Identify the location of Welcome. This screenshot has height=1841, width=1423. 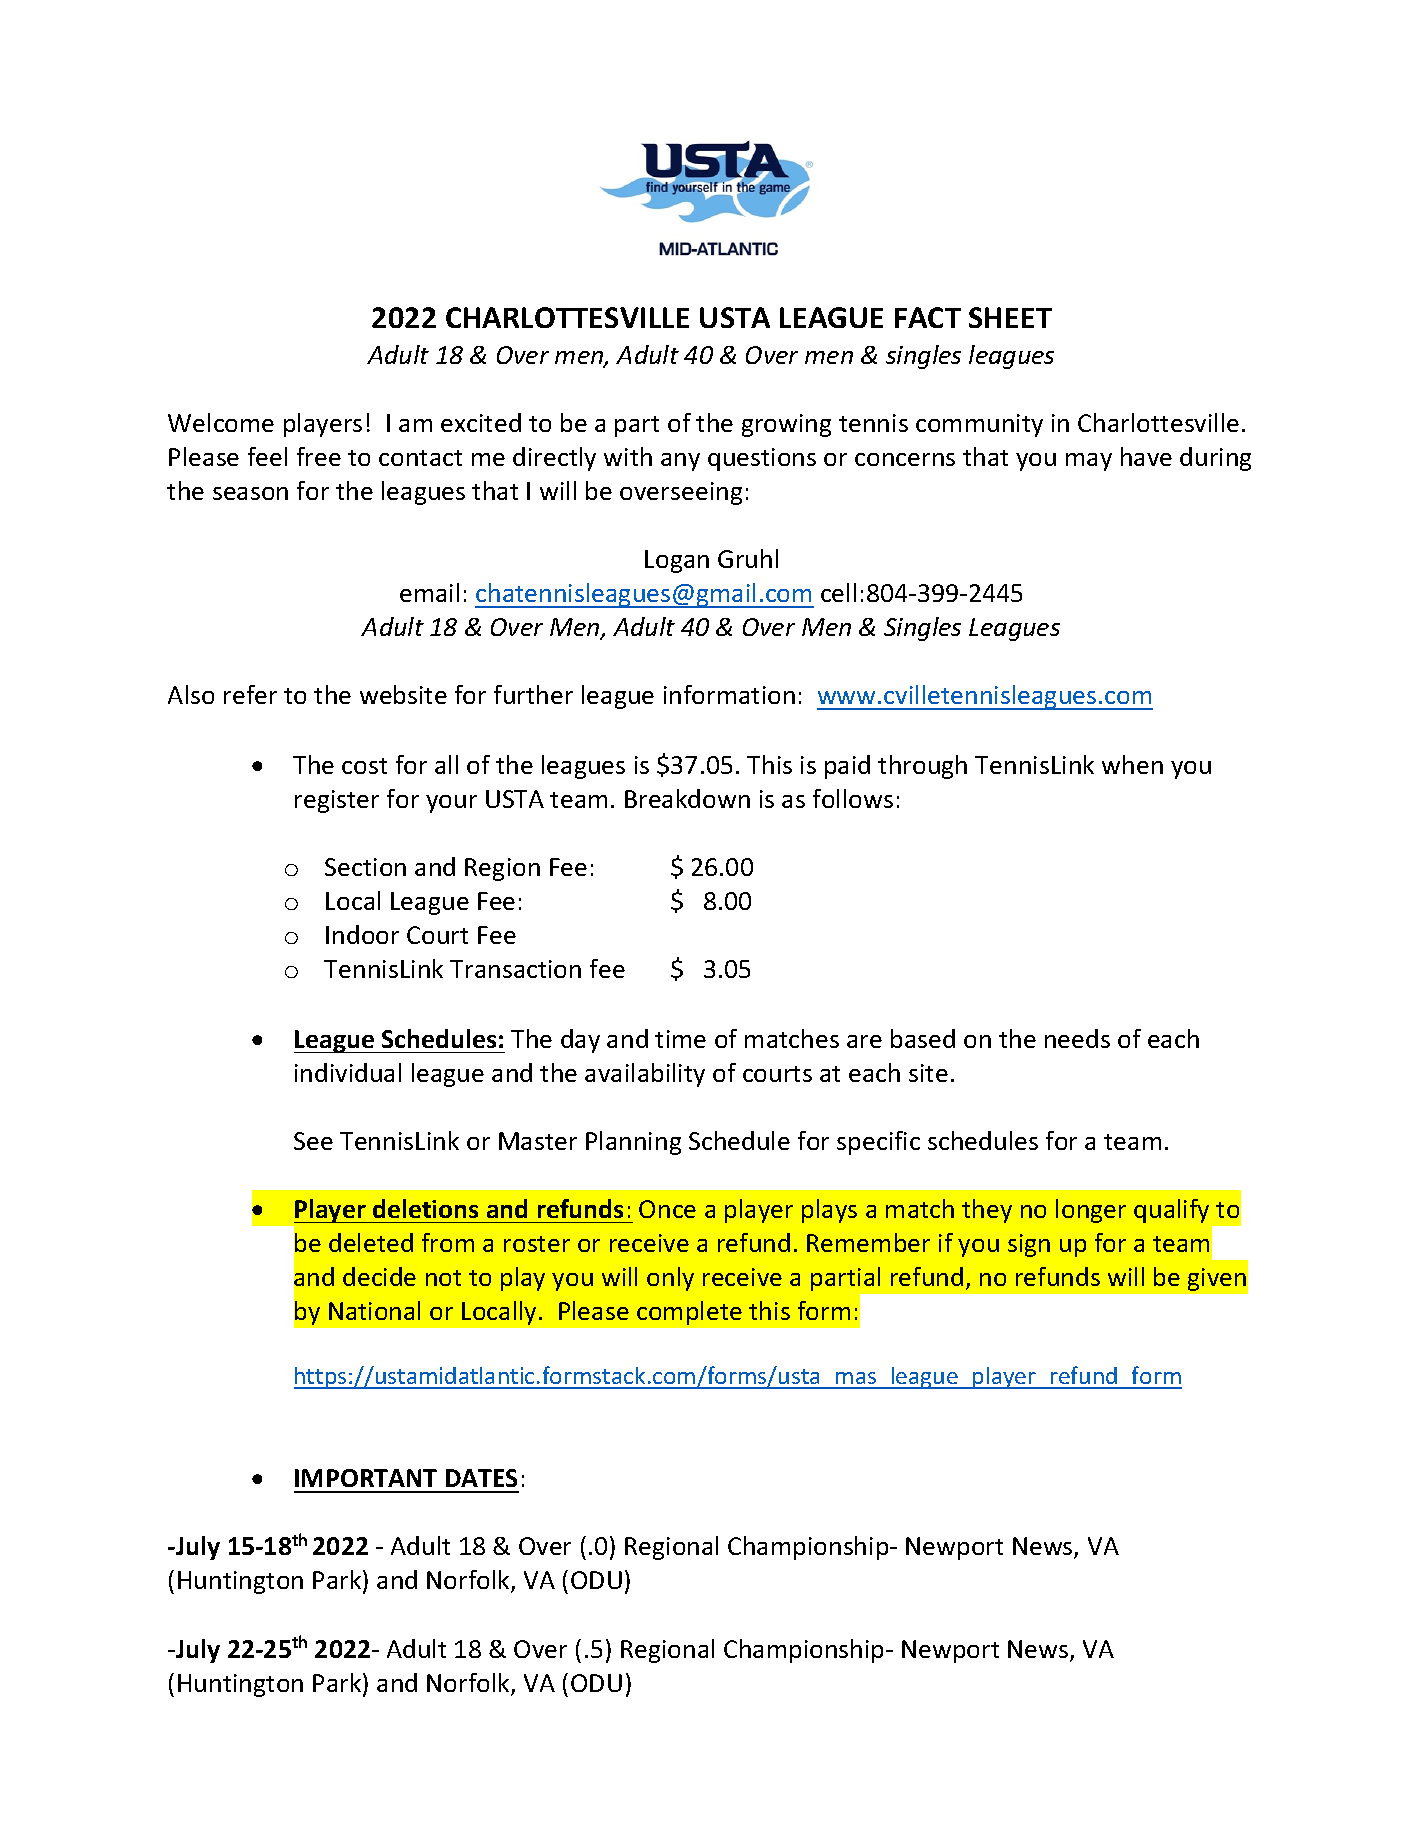
(221, 422).
